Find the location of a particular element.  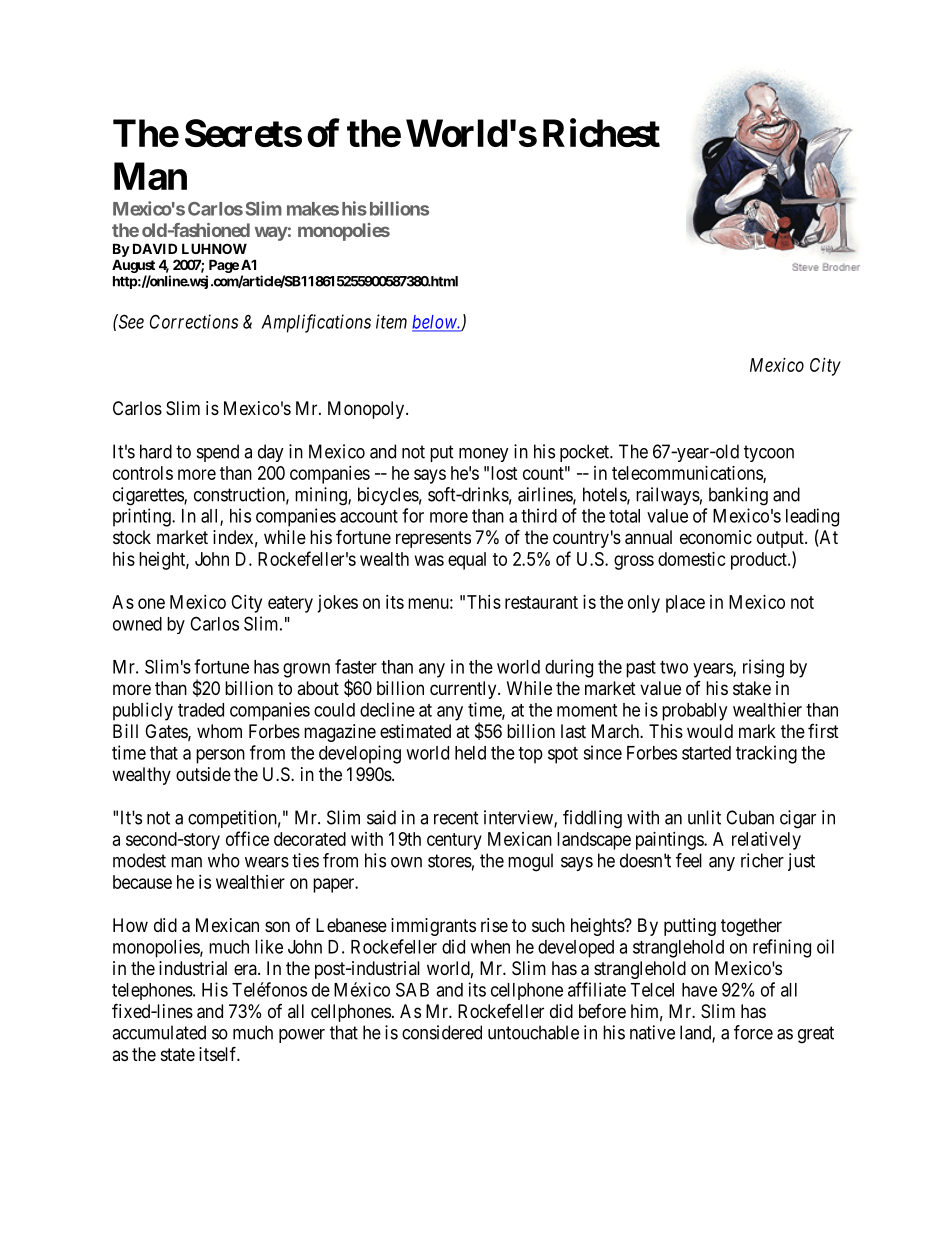

Cuban is located at coordinates (750, 817).
